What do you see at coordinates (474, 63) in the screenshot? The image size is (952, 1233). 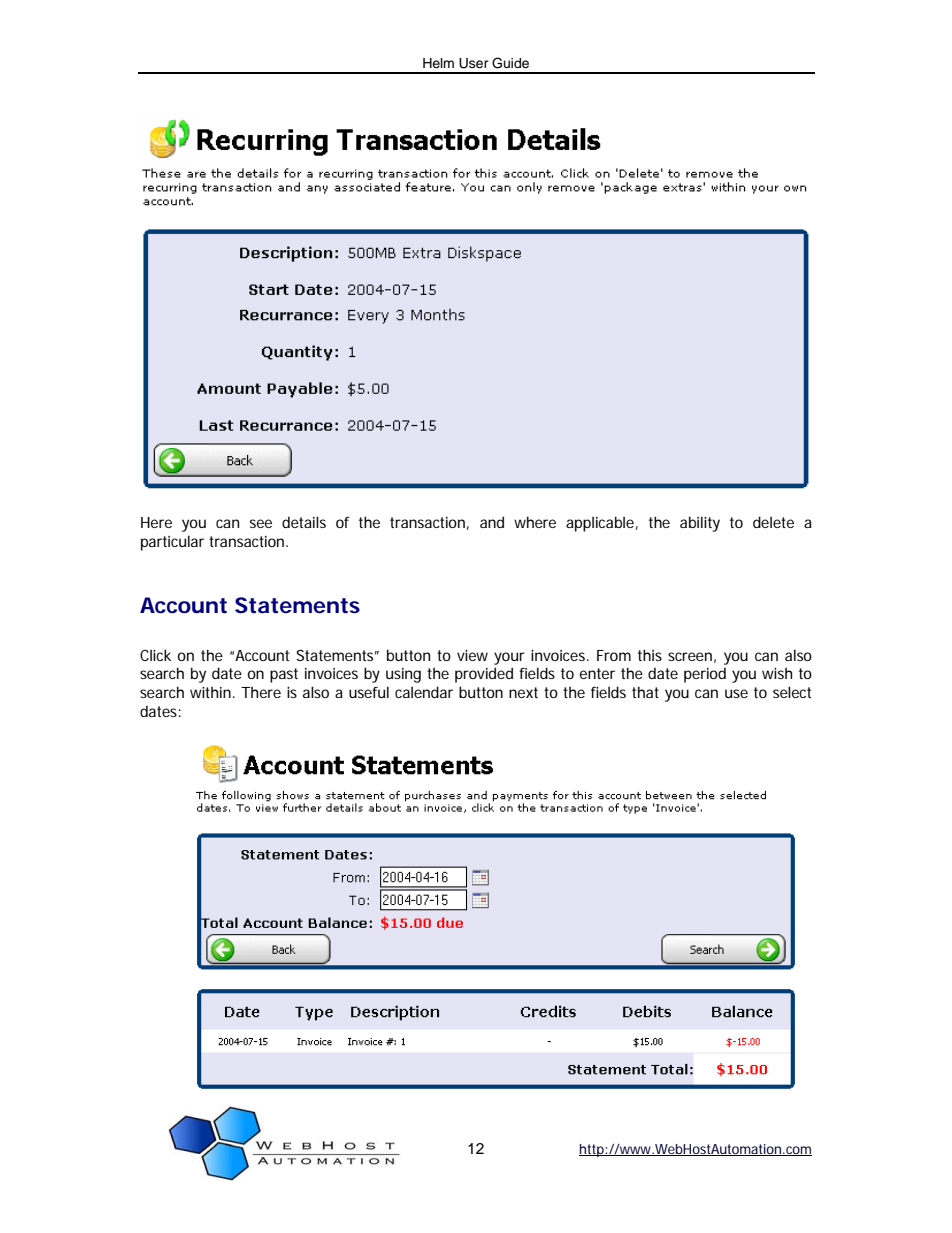 I see `User` at bounding box center [474, 63].
